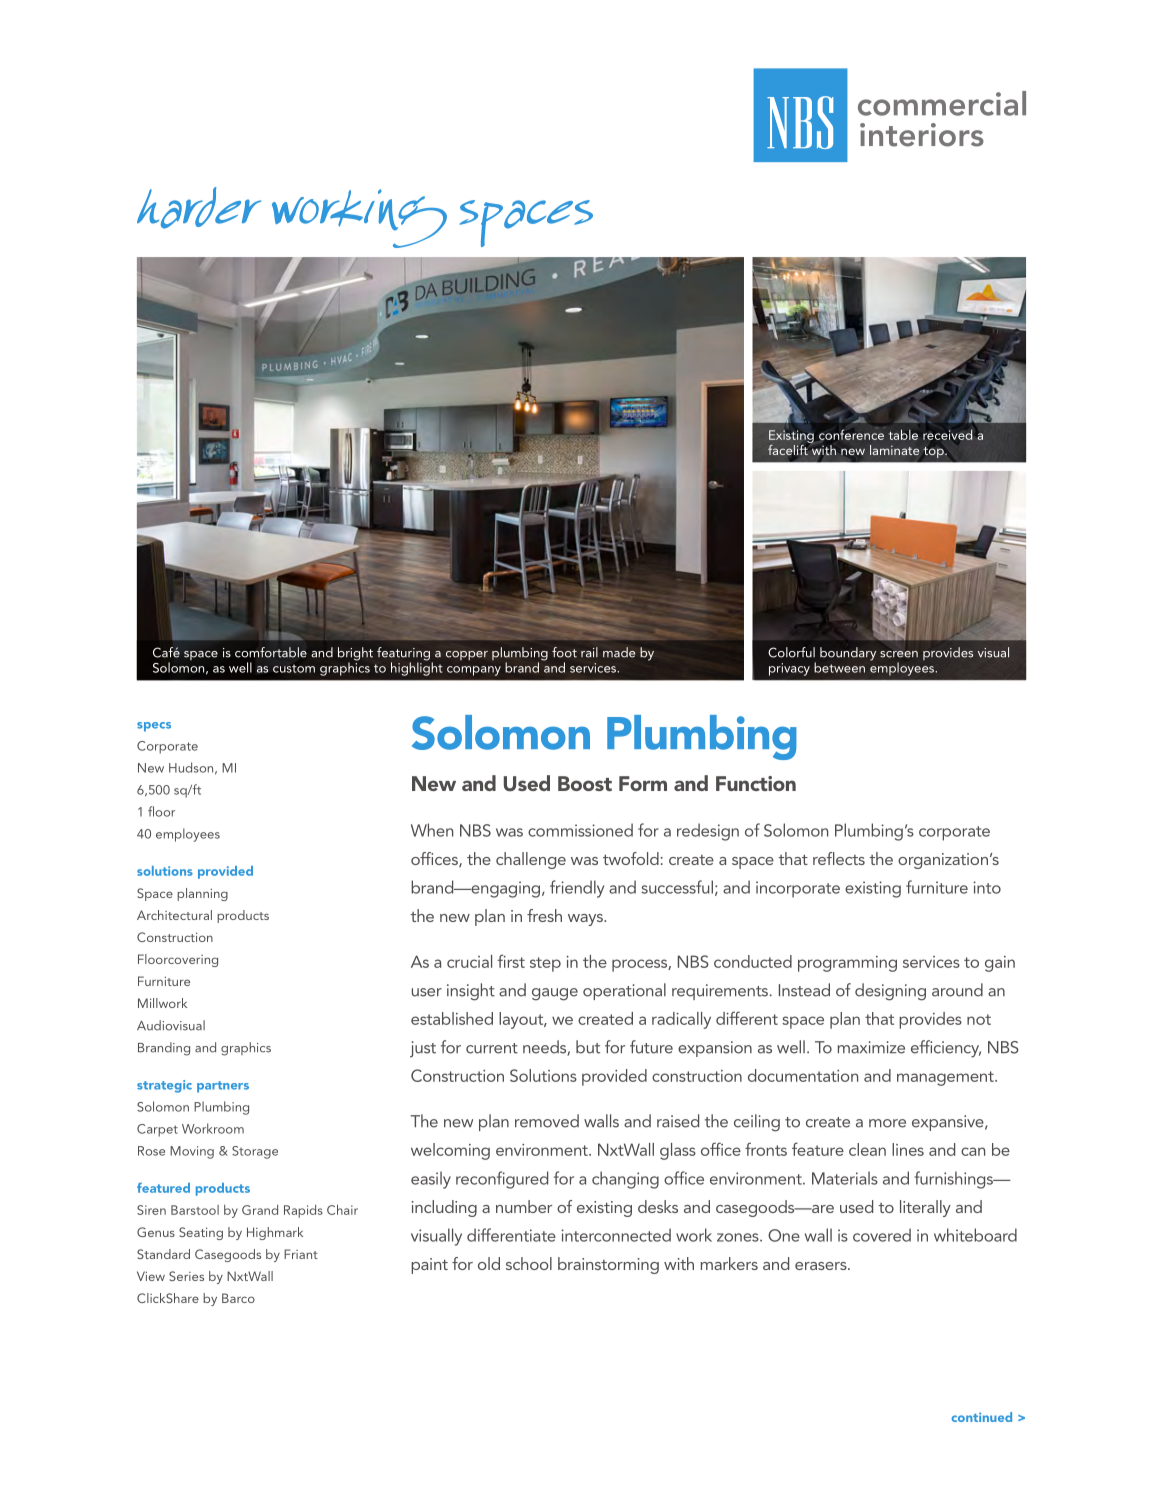 The width and height of the screenshot is (1163, 1505). What do you see at coordinates (186, 1276) in the screenshot?
I see `Series` at bounding box center [186, 1276].
